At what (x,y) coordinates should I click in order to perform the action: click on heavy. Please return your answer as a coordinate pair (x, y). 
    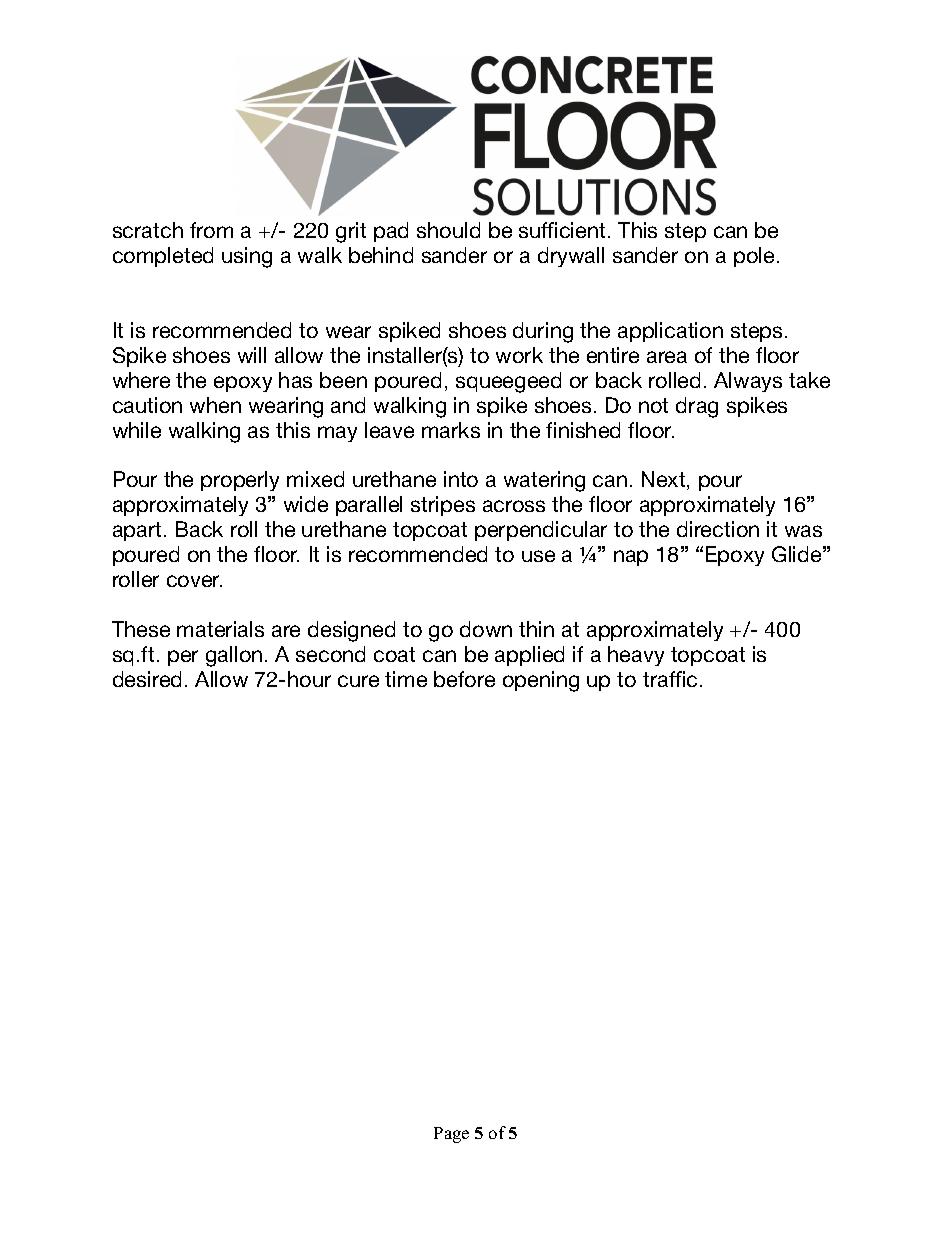
    Looking at the image, I should click on (636, 656).
